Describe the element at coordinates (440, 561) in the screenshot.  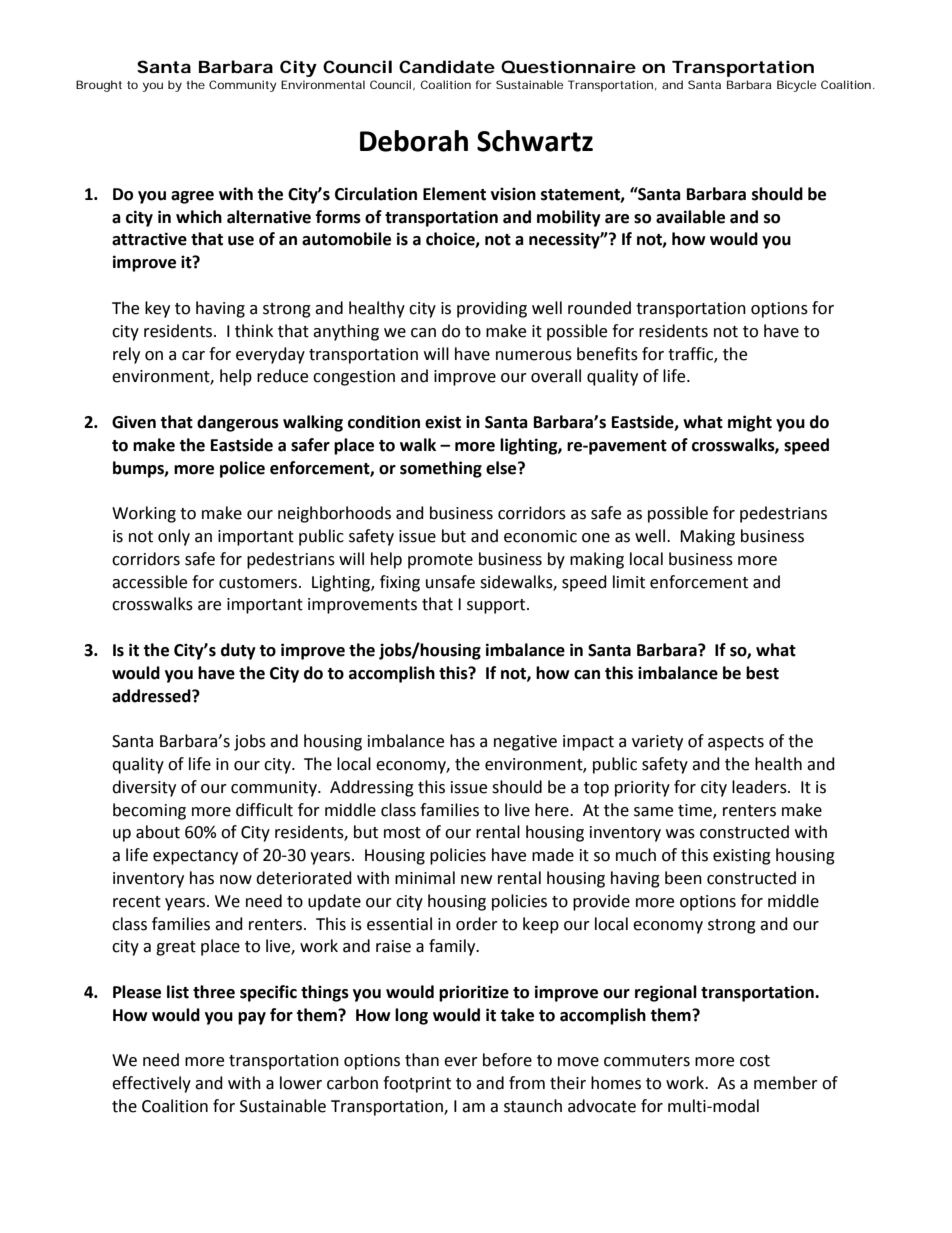
I see `promote` at that location.
